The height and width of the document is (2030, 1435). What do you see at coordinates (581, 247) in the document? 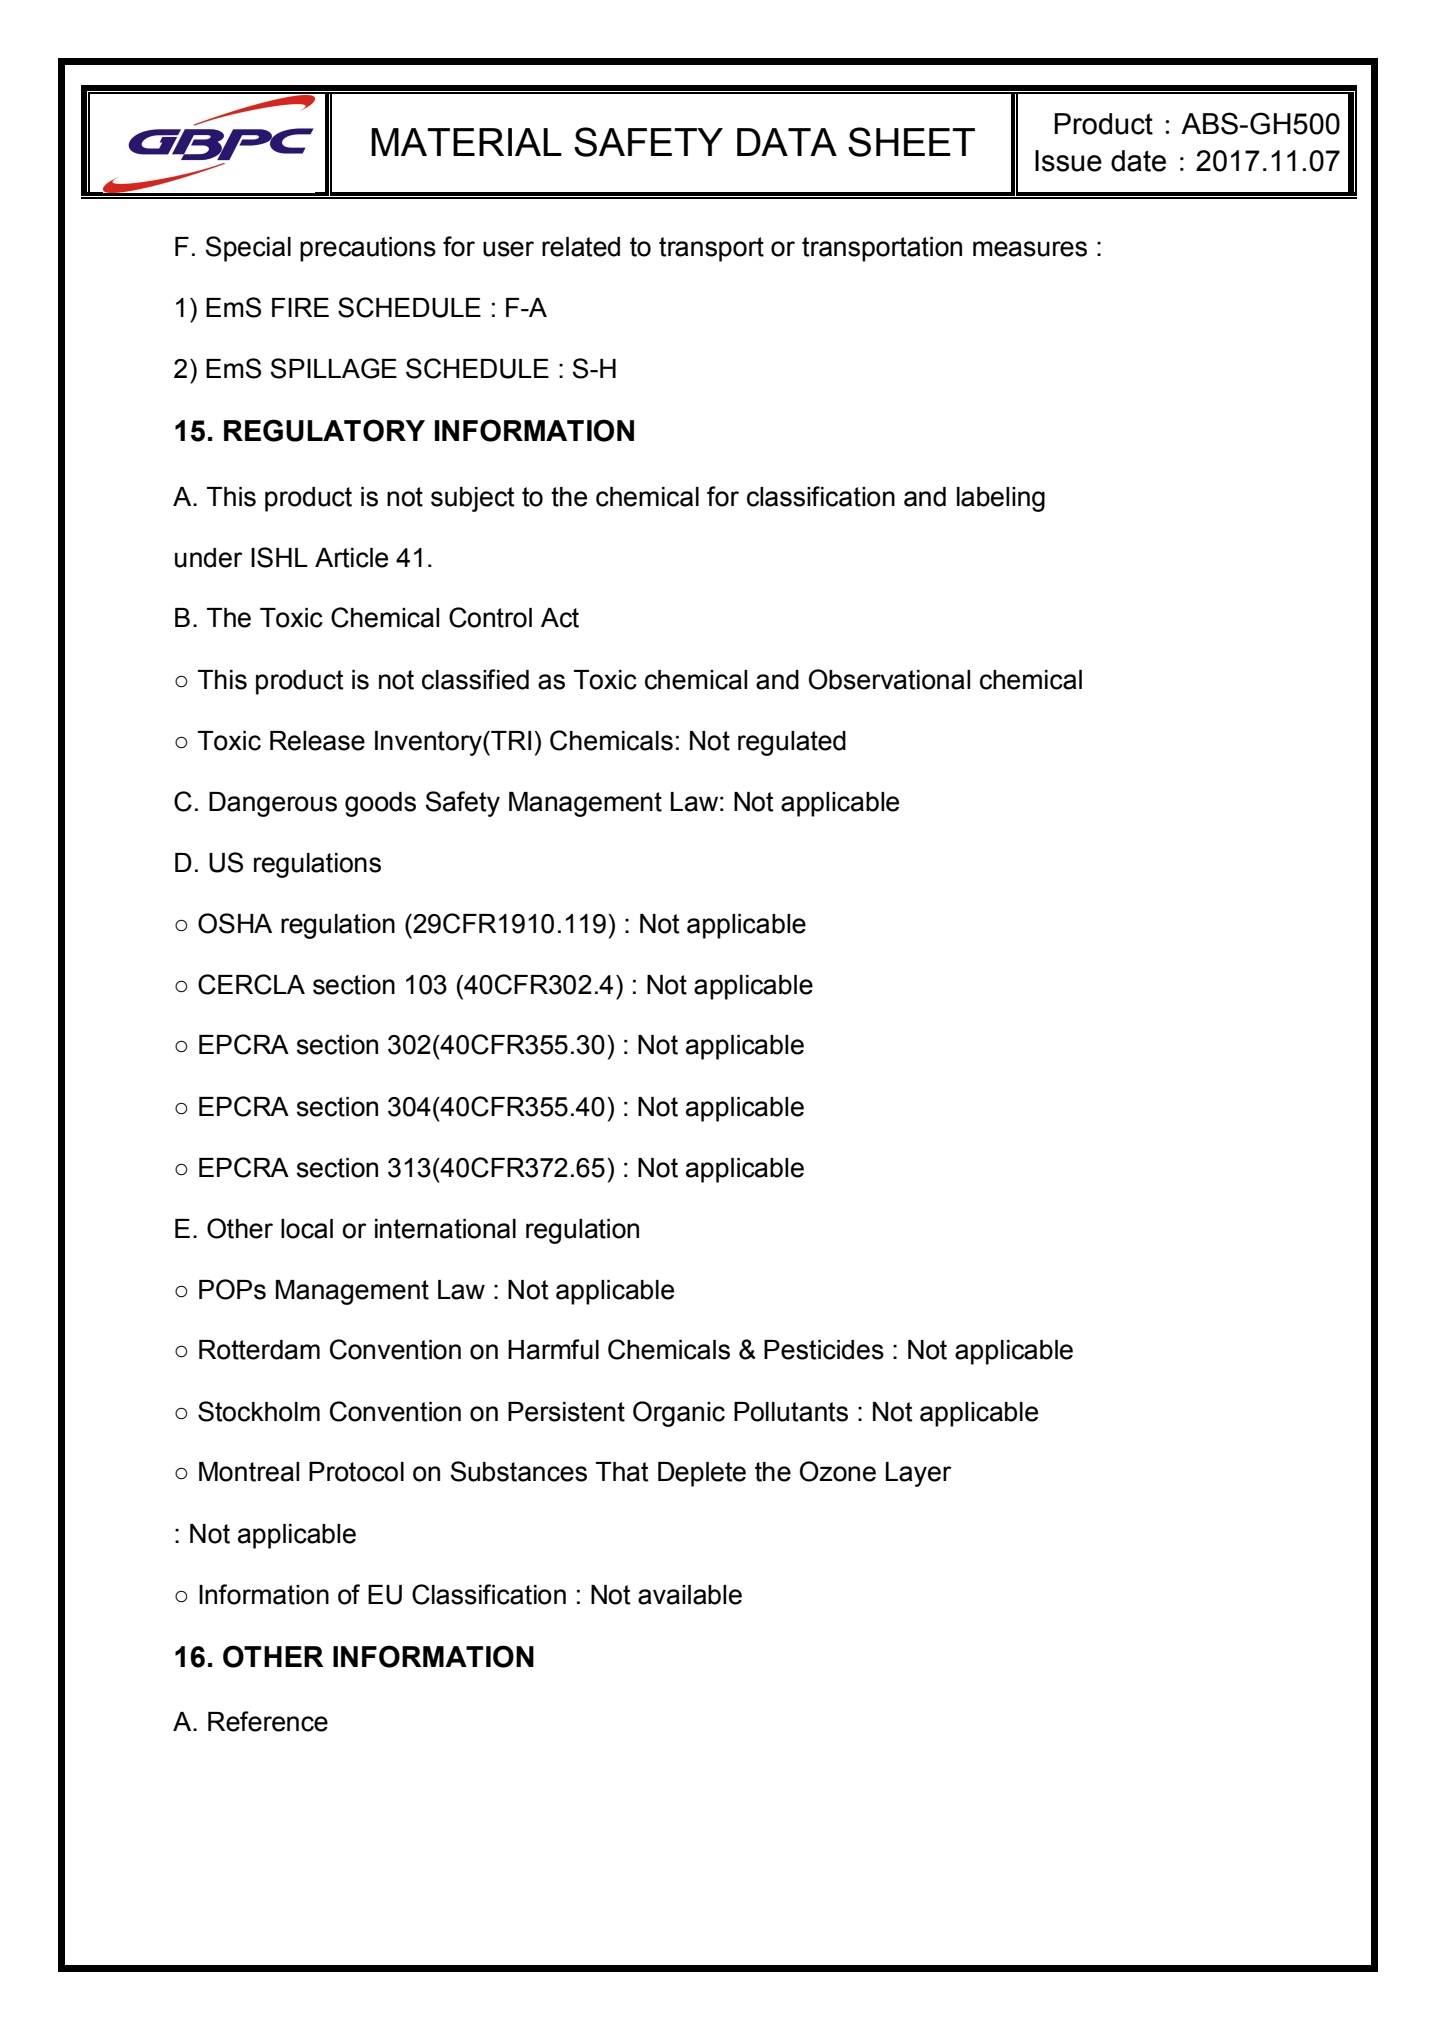
I see `related` at bounding box center [581, 247].
